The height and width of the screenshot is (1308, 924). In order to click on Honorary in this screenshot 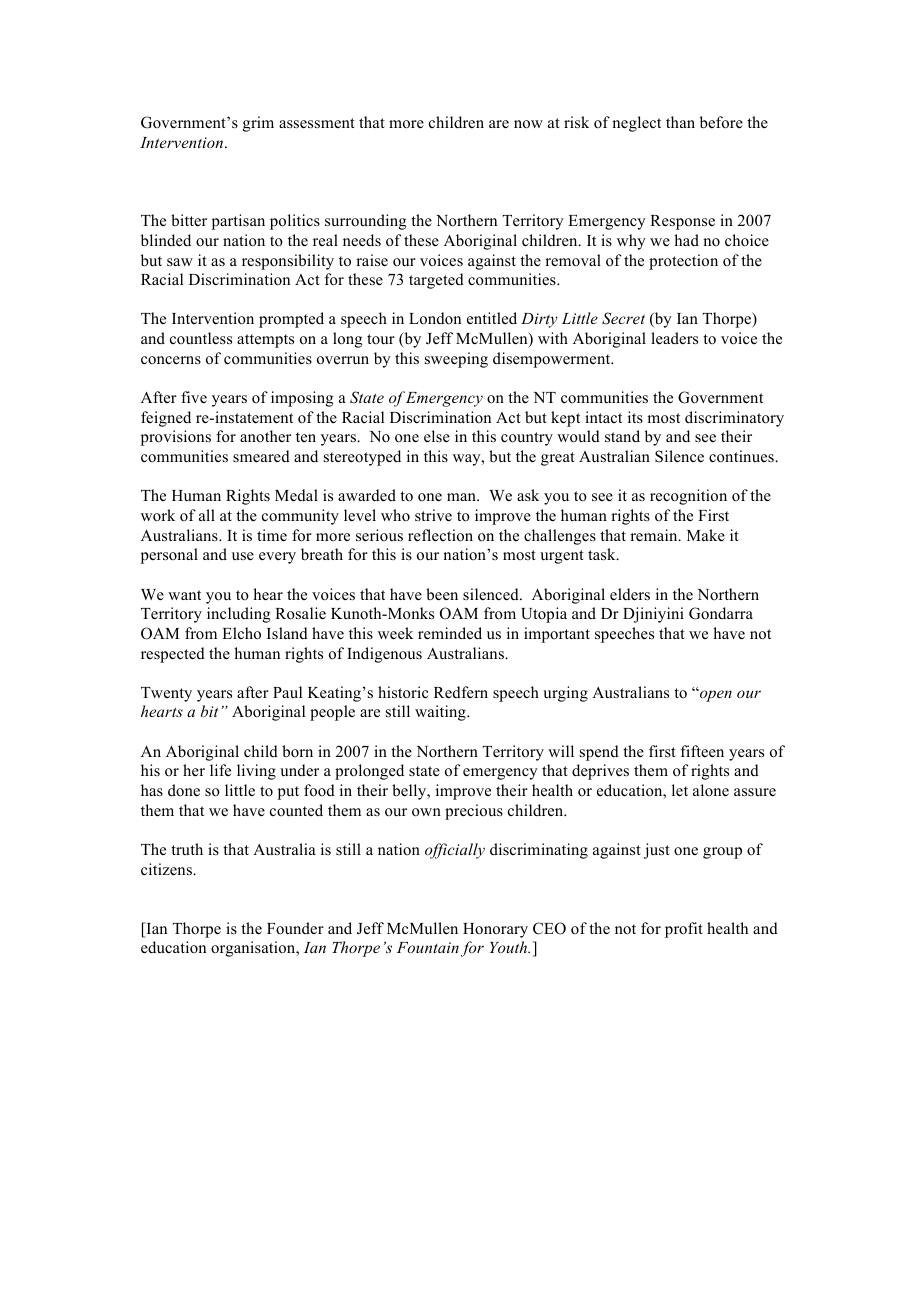, I will do `click(495, 930)`.
